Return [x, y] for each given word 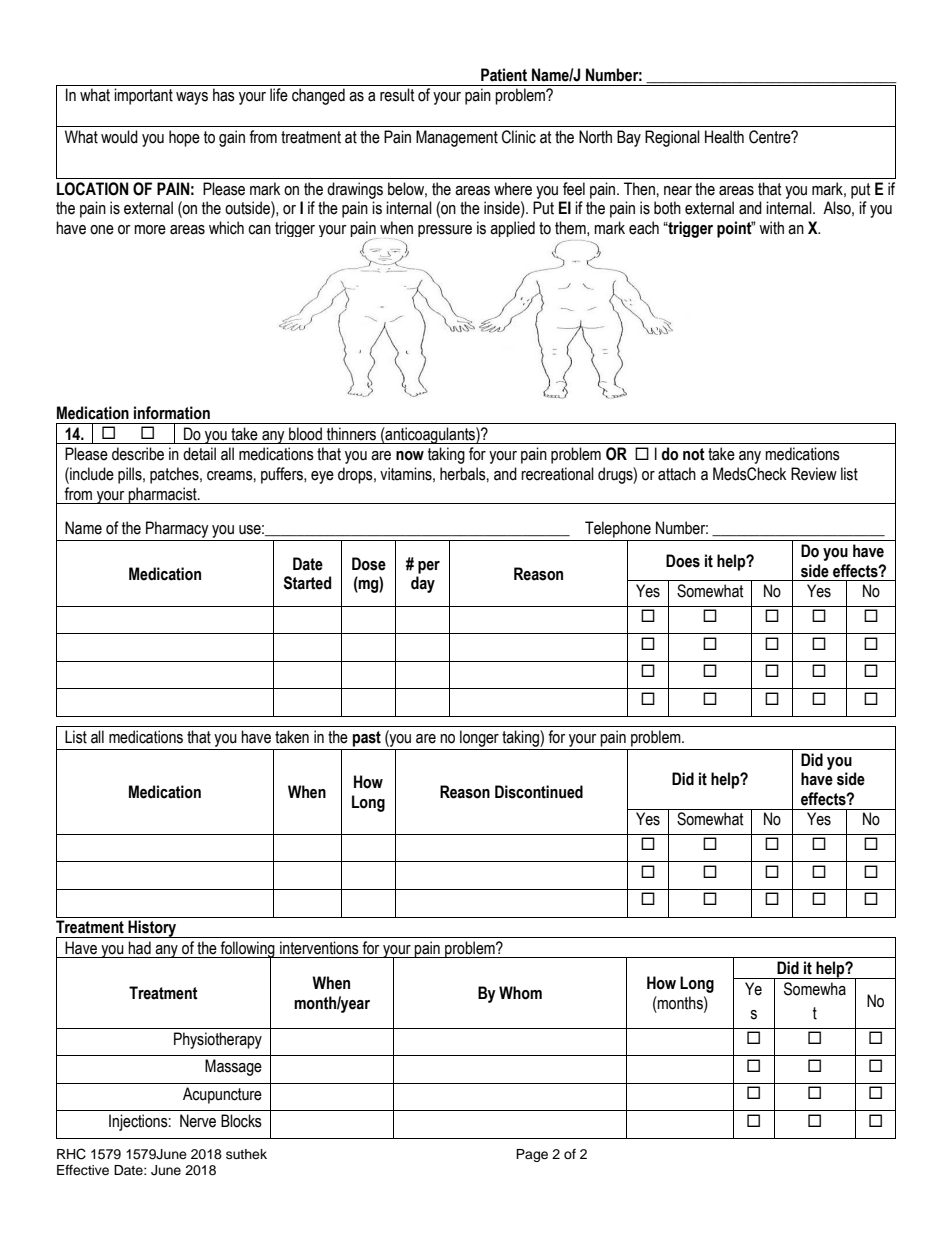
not [694, 454]
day [423, 584]
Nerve [198, 1121]
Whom [520, 993]
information [172, 413]
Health [724, 137]
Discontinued [539, 792]
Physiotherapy [218, 1040]
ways [192, 98]
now [410, 456]
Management [457, 138]
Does [683, 561]
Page [532, 1155]
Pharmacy [177, 529]
